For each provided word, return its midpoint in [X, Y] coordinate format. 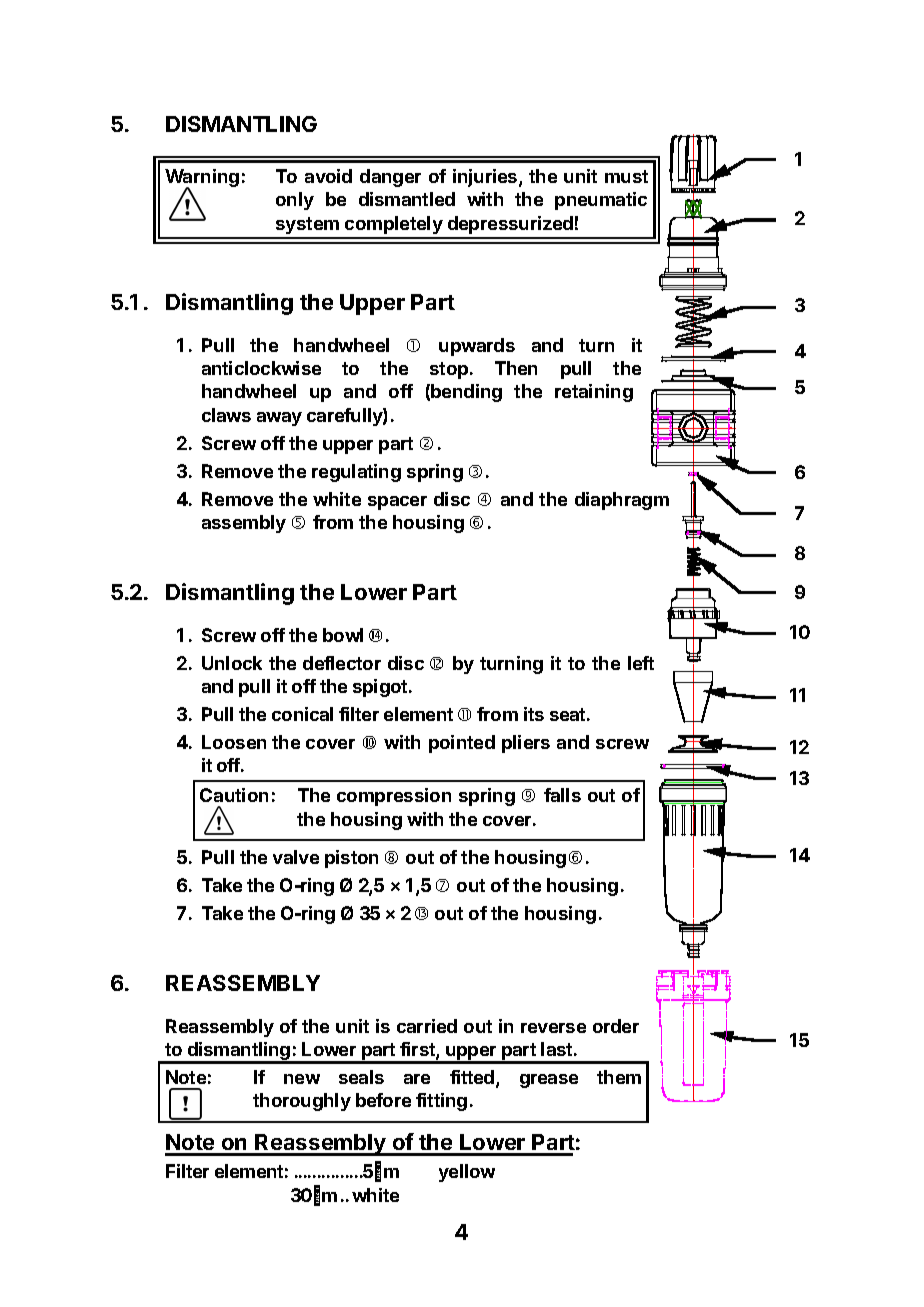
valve [296, 857]
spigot [381, 688]
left [641, 663]
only [295, 201]
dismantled [407, 199]
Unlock [232, 663]
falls [562, 795]
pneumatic [601, 201]
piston [351, 859]
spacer [397, 503]
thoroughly [302, 1102]
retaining [594, 393]
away [279, 419]
